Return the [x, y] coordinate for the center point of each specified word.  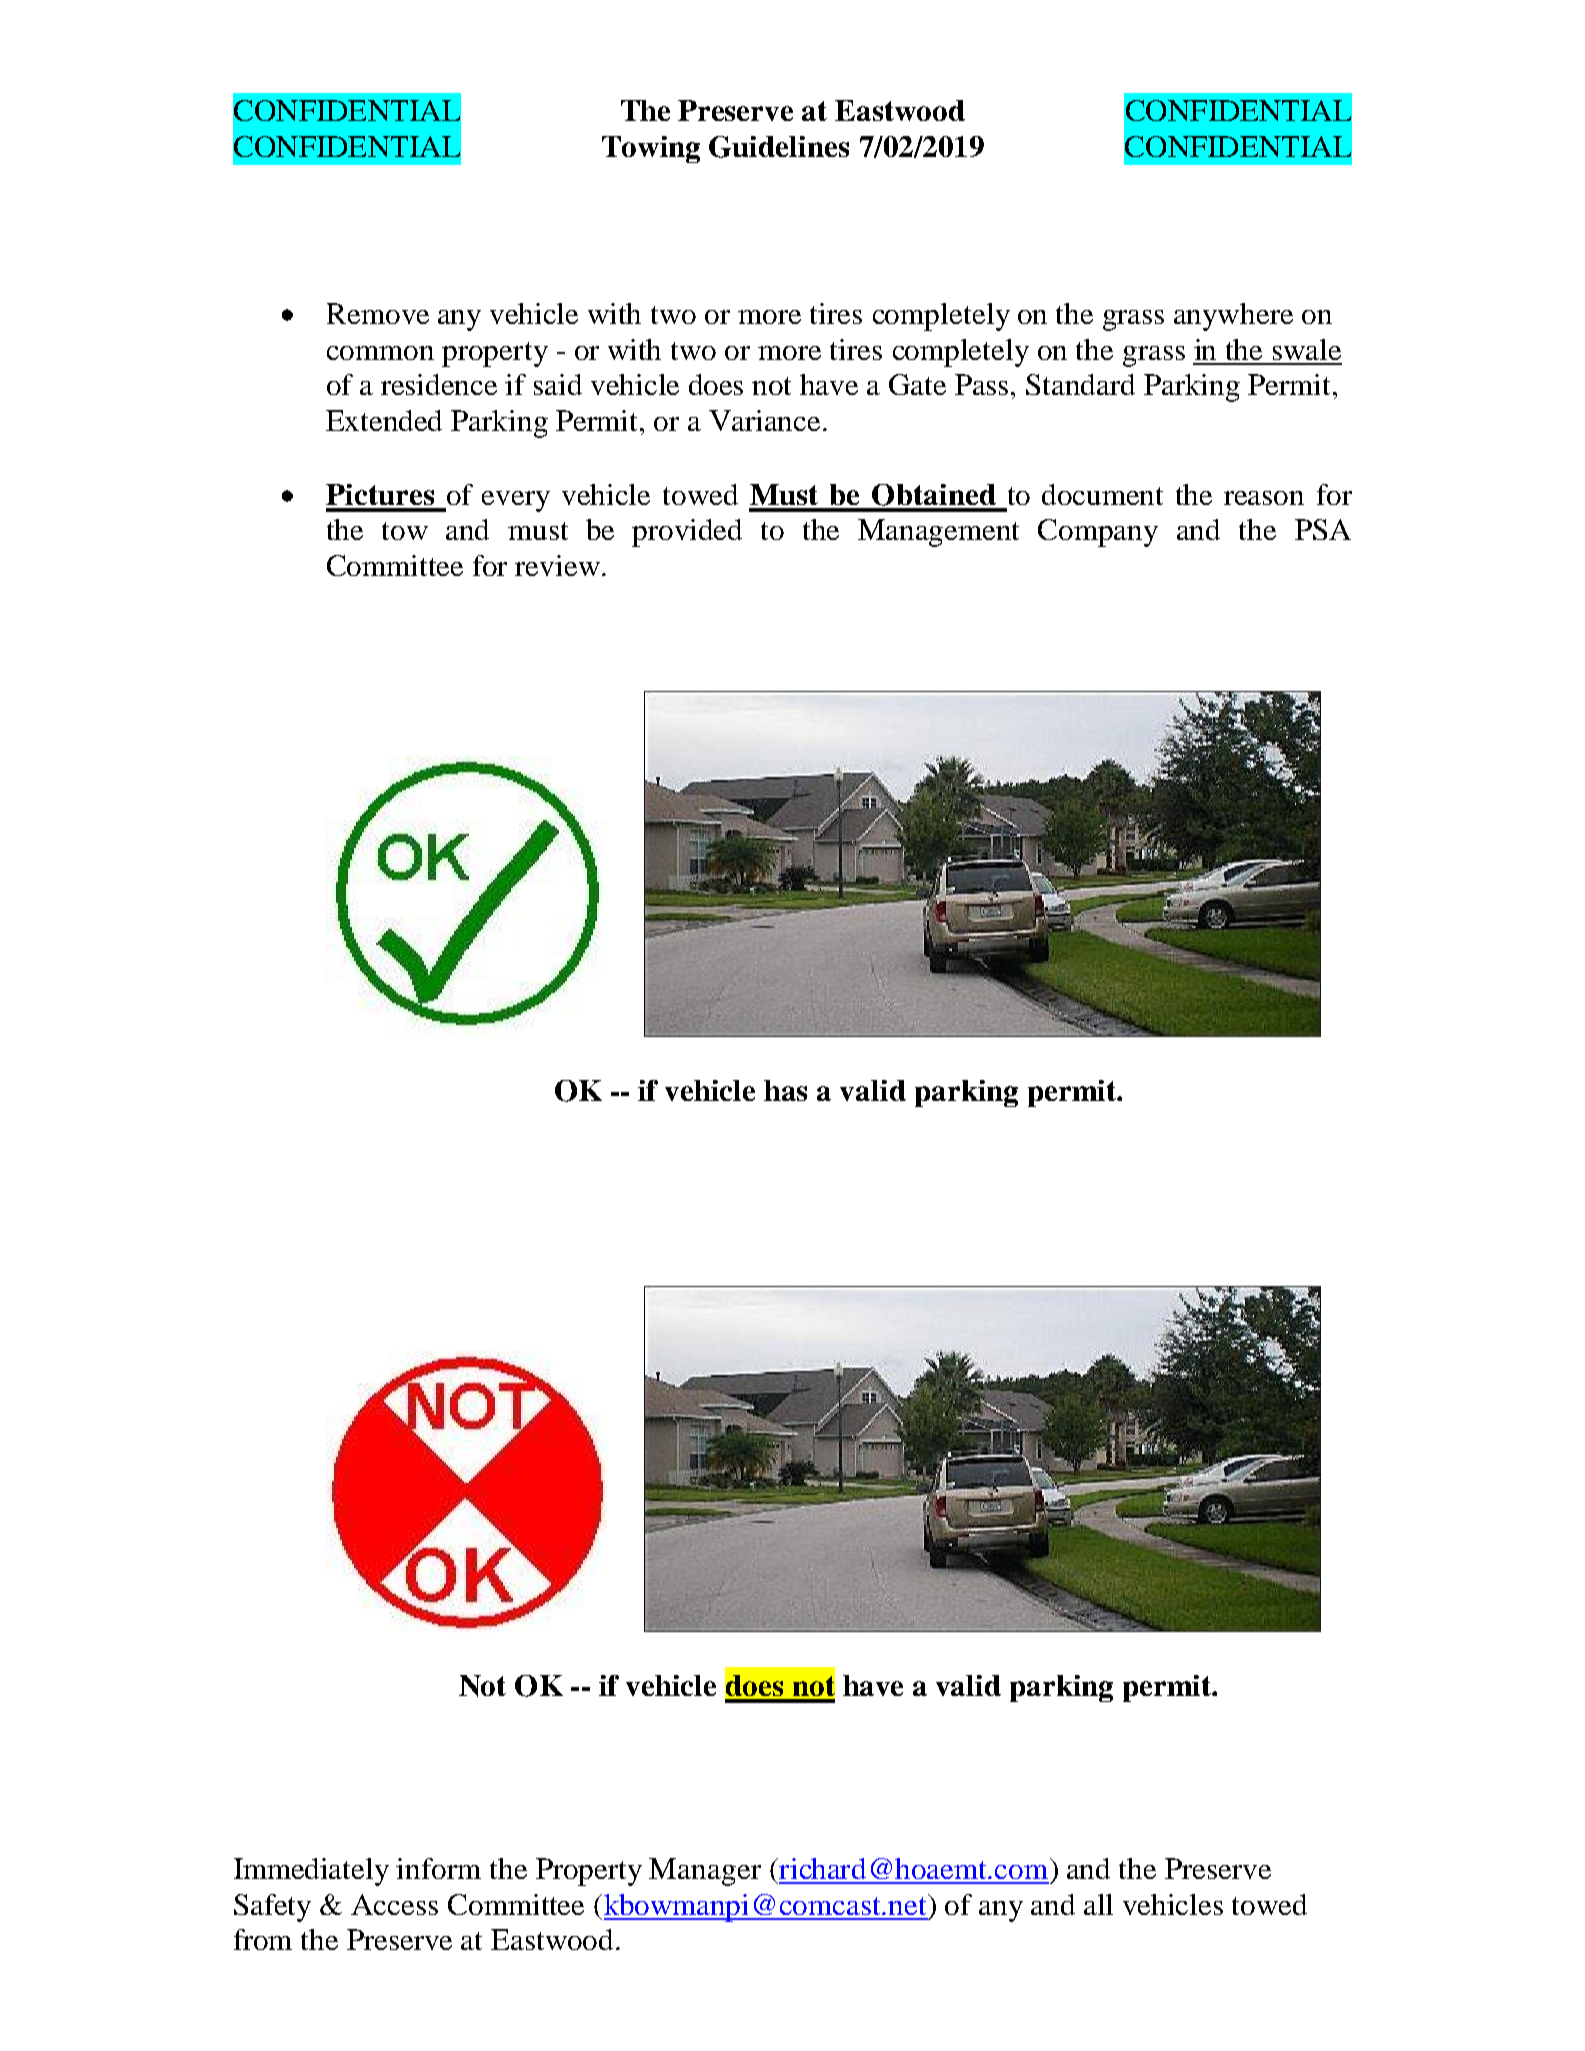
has [785, 1090]
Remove [378, 313]
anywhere [1233, 317]
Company [1098, 533]
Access [394, 1904]
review [557, 565]
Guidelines [779, 147]
